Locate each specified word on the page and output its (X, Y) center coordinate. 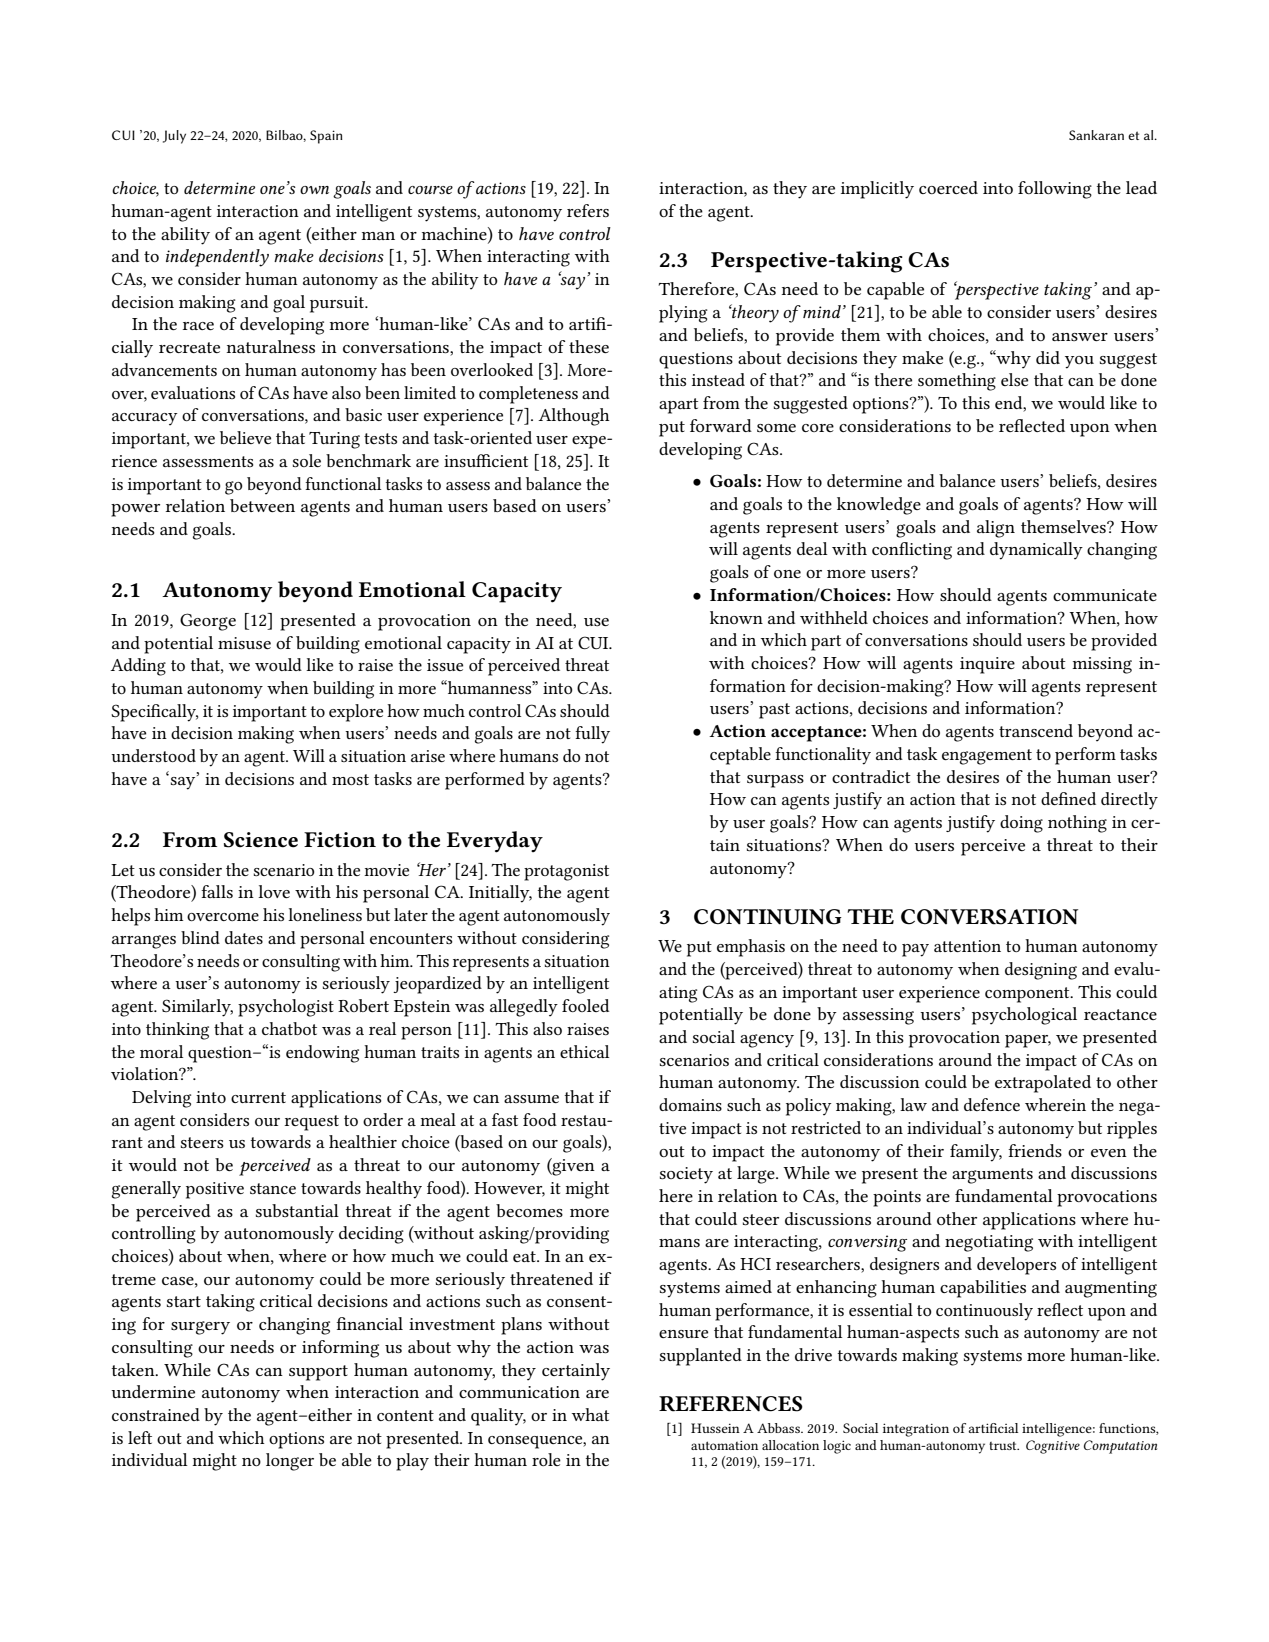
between (262, 505)
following (1055, 190)
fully (592, 735)
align (996, 529)
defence (992, 1104)
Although (574, 417)
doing (1021, 824)
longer (290, 1462)
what (590, 1414)
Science (261, 840)
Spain (326, 137)
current (258, 1097)
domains (690, 1104)
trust (1004, 1446)
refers (588, 210)
